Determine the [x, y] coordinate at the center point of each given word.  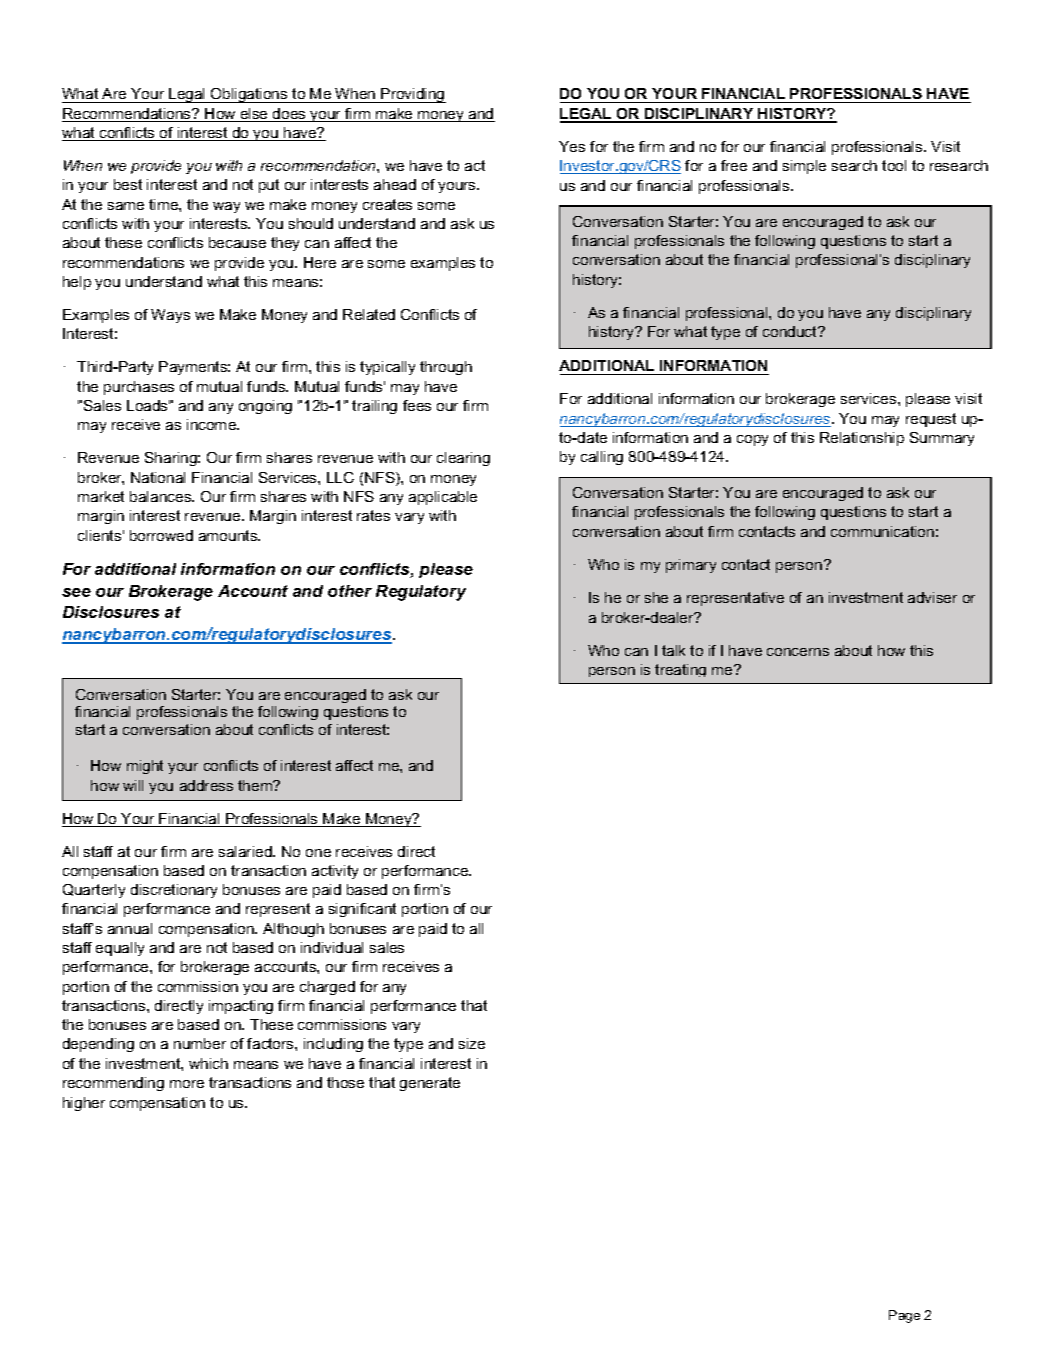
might [145, 767]
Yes [572, 146]
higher [84, 1104]
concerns [798, 652]
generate [430, 1084]
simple [804, 167]
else [254, 115]
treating [680, 670]
